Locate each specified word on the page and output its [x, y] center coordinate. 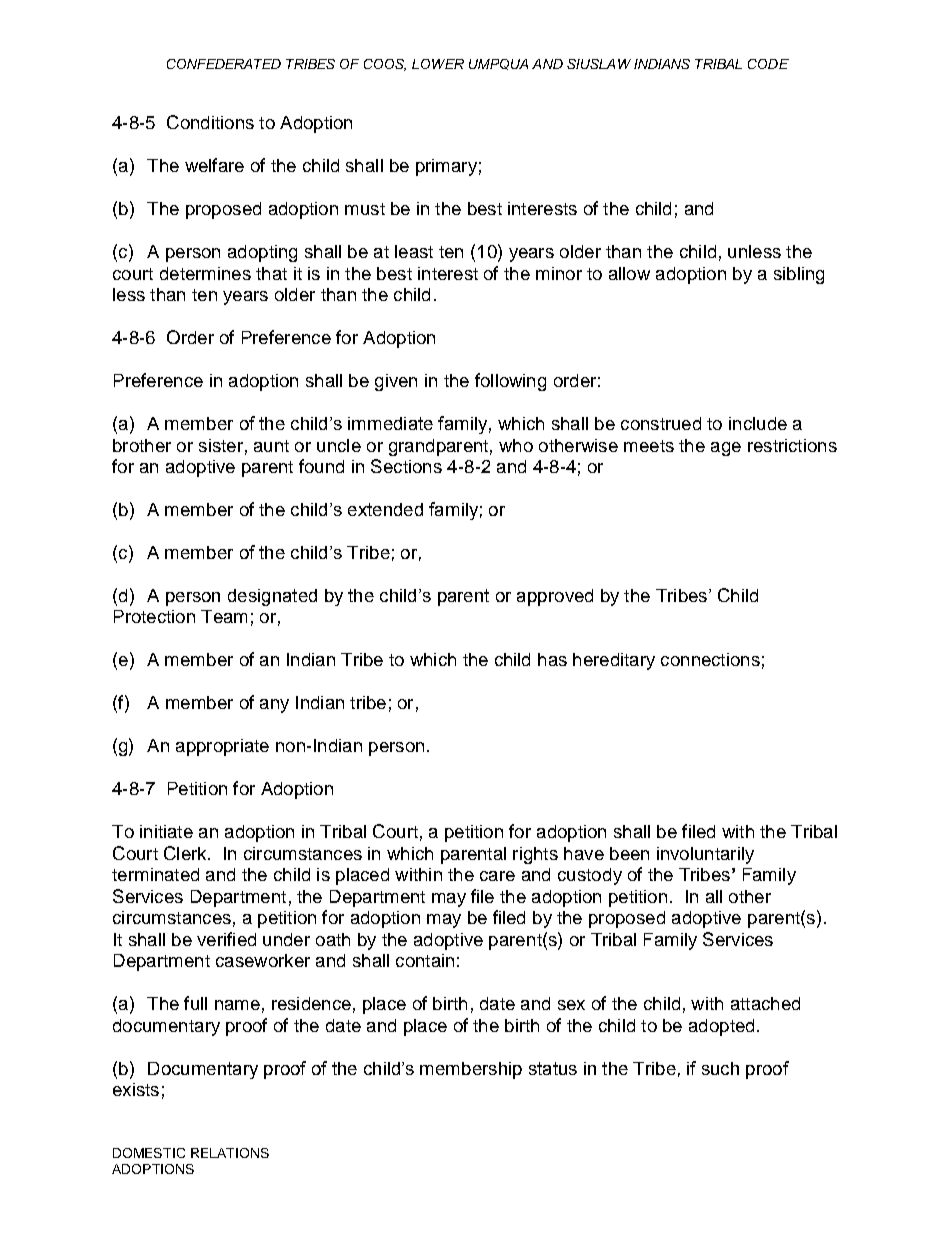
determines [205, 273]
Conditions [210, 122]
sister [221, 445]
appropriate [222, 747]
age [726, 449]
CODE [768, 64]
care [497, 876]
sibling [799, 275]
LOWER [438, 64]
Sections [406, 466]
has [552, 659]
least [414, 251]
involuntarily [705, 855]
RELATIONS [230, 1153]
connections [710, 659]
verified [226, 939]
